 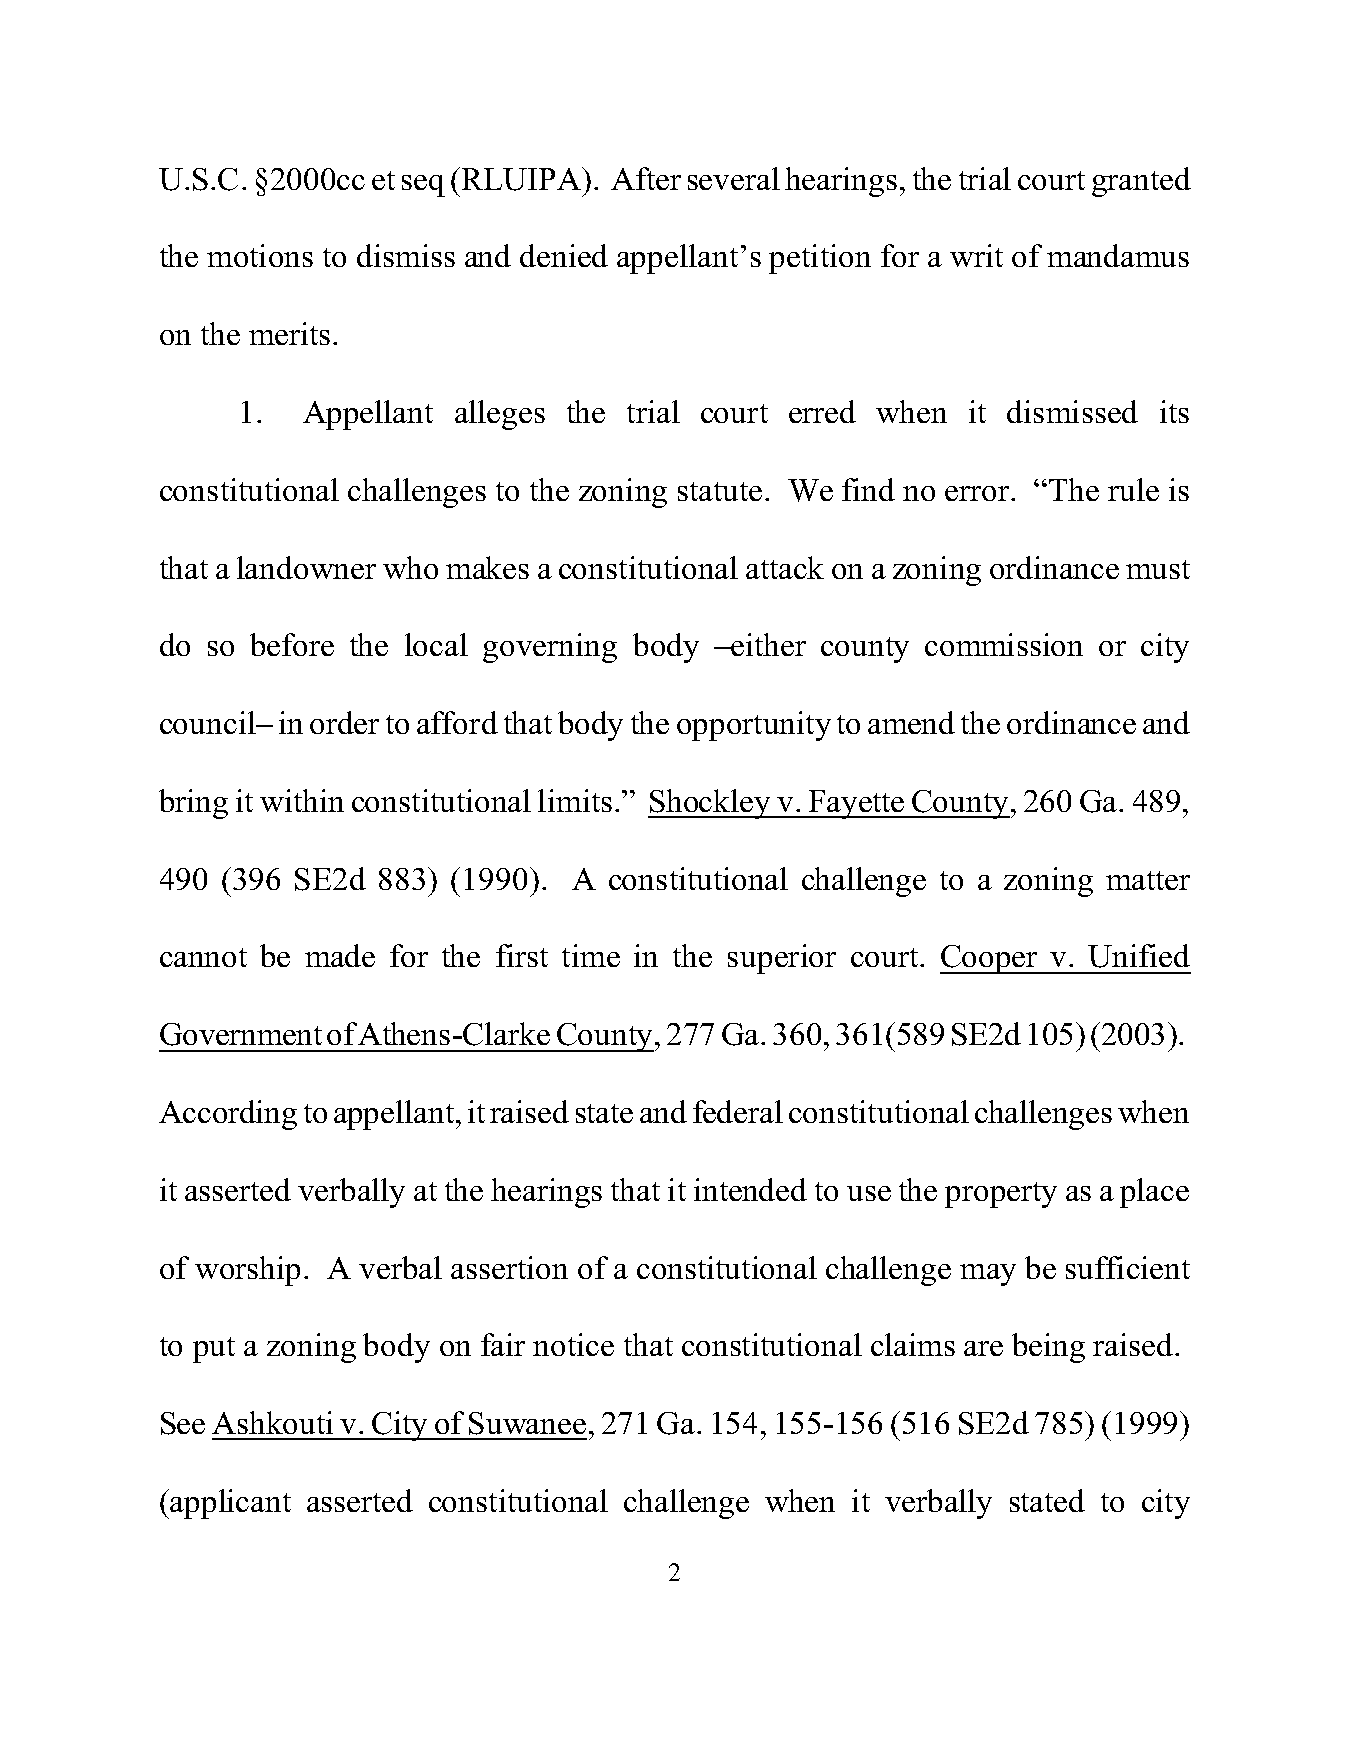 I want to click on writ, so click(x=976, y=255).
